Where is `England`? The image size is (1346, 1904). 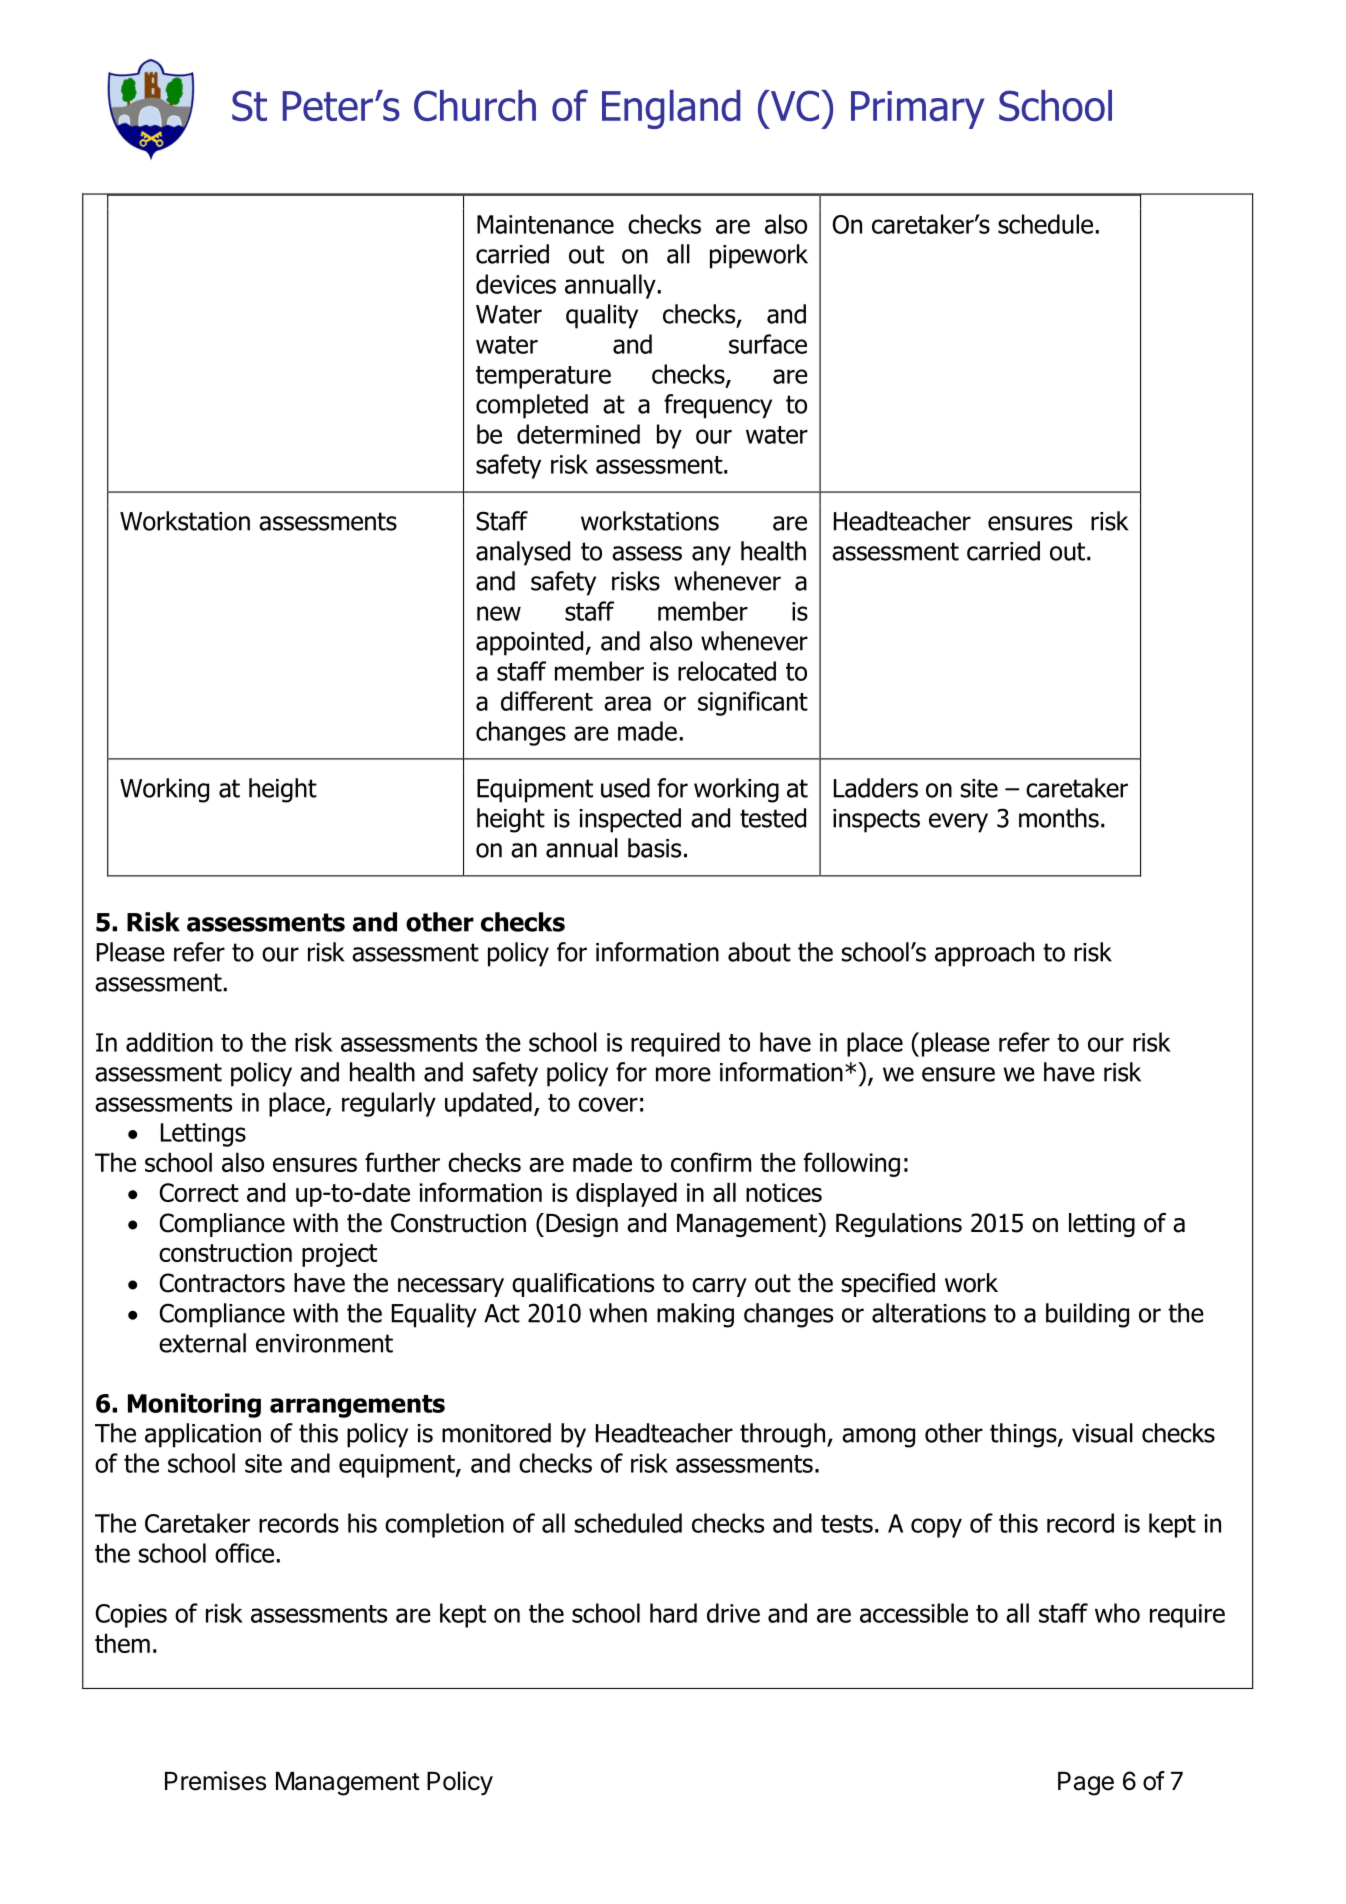 England is located at coordinates (671, 109).
